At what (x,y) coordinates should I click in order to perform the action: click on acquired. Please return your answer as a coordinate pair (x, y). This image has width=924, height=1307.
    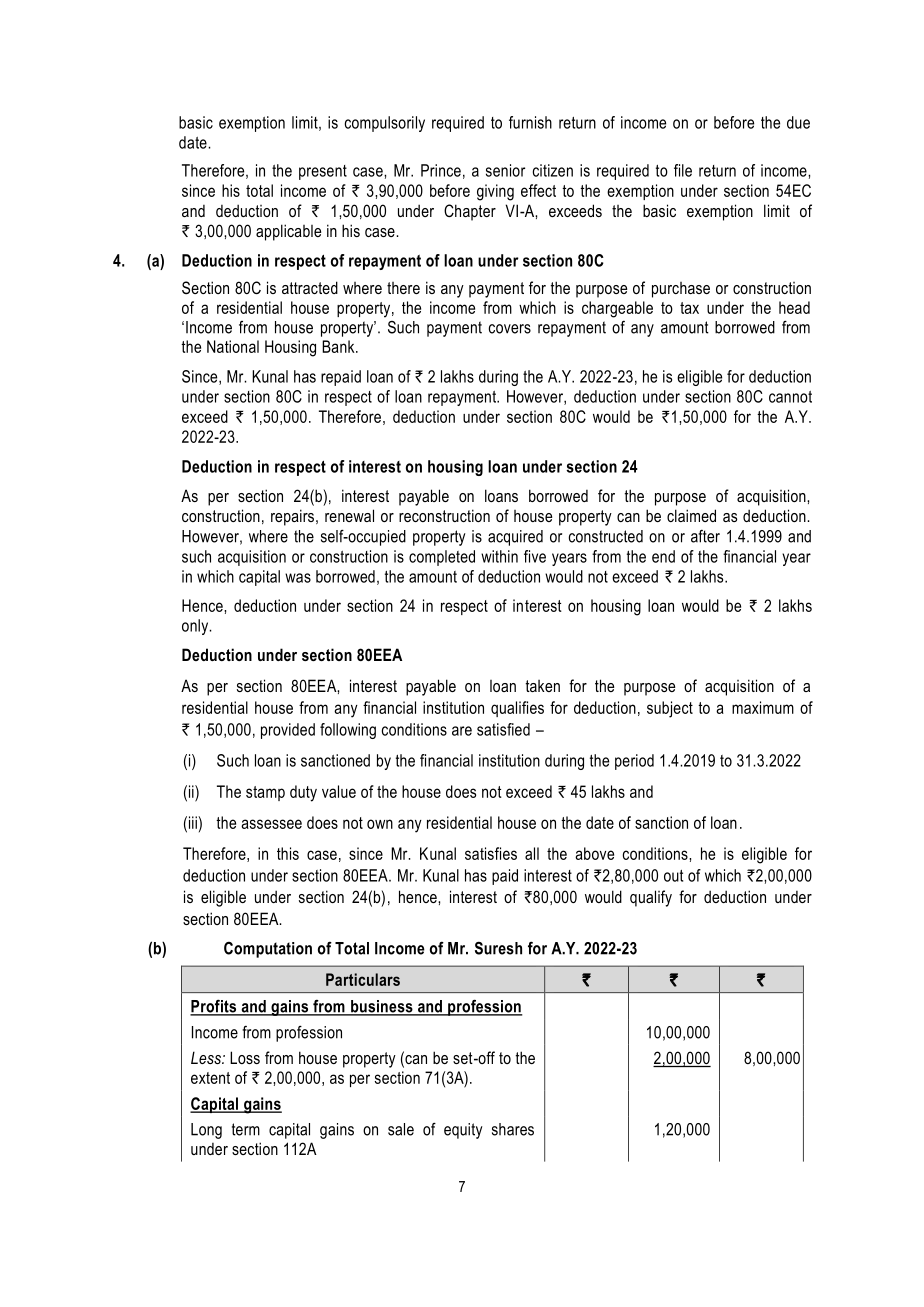
    Looking at the image, I should click on (515, 538).
